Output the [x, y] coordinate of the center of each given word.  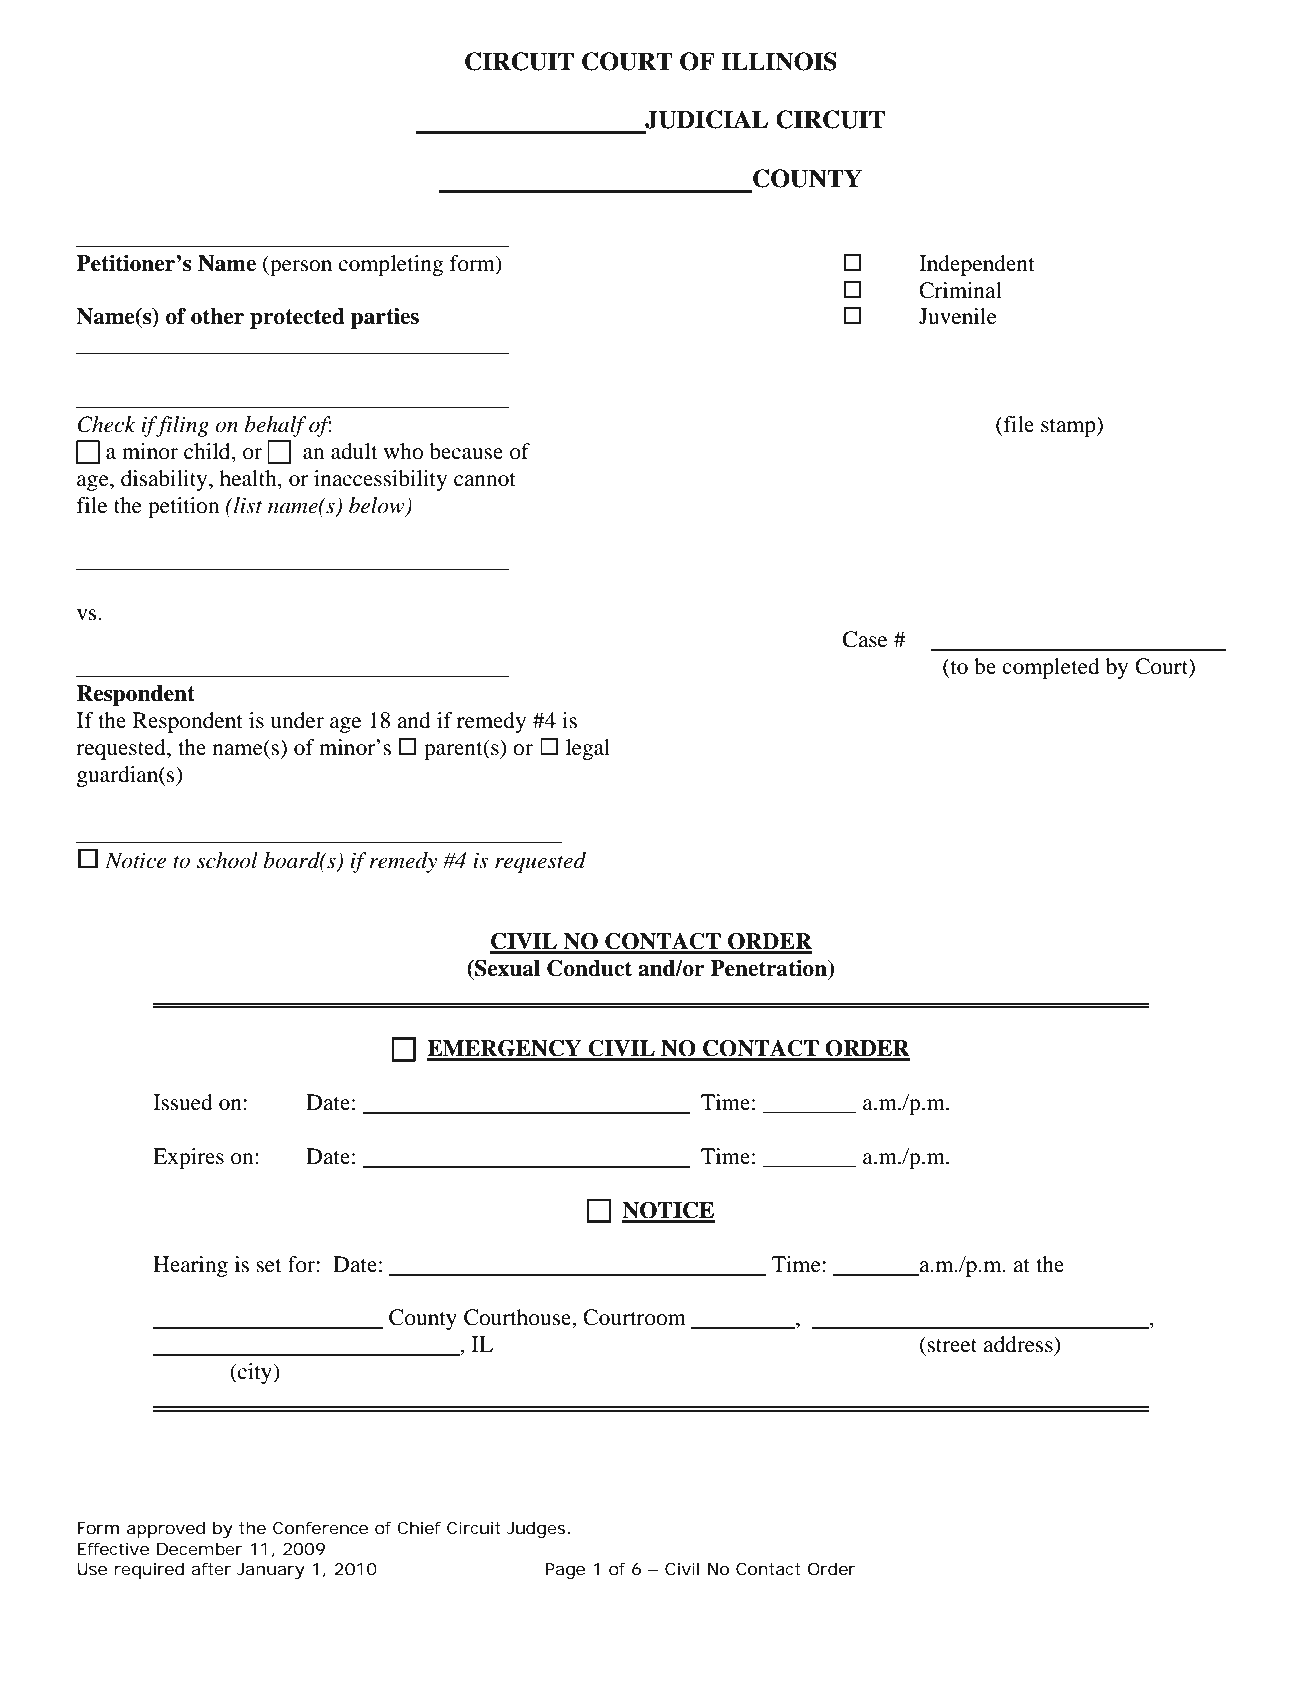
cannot [485, 480]
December [200, 1548]
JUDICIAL [706, 119]
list [247, 505]
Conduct [589, 968]
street [952, 1346]
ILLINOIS [779, 61]
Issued [183, 1102]
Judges [536, 1529]
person [300, 268]
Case [865, 639]
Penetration [769, 968]
